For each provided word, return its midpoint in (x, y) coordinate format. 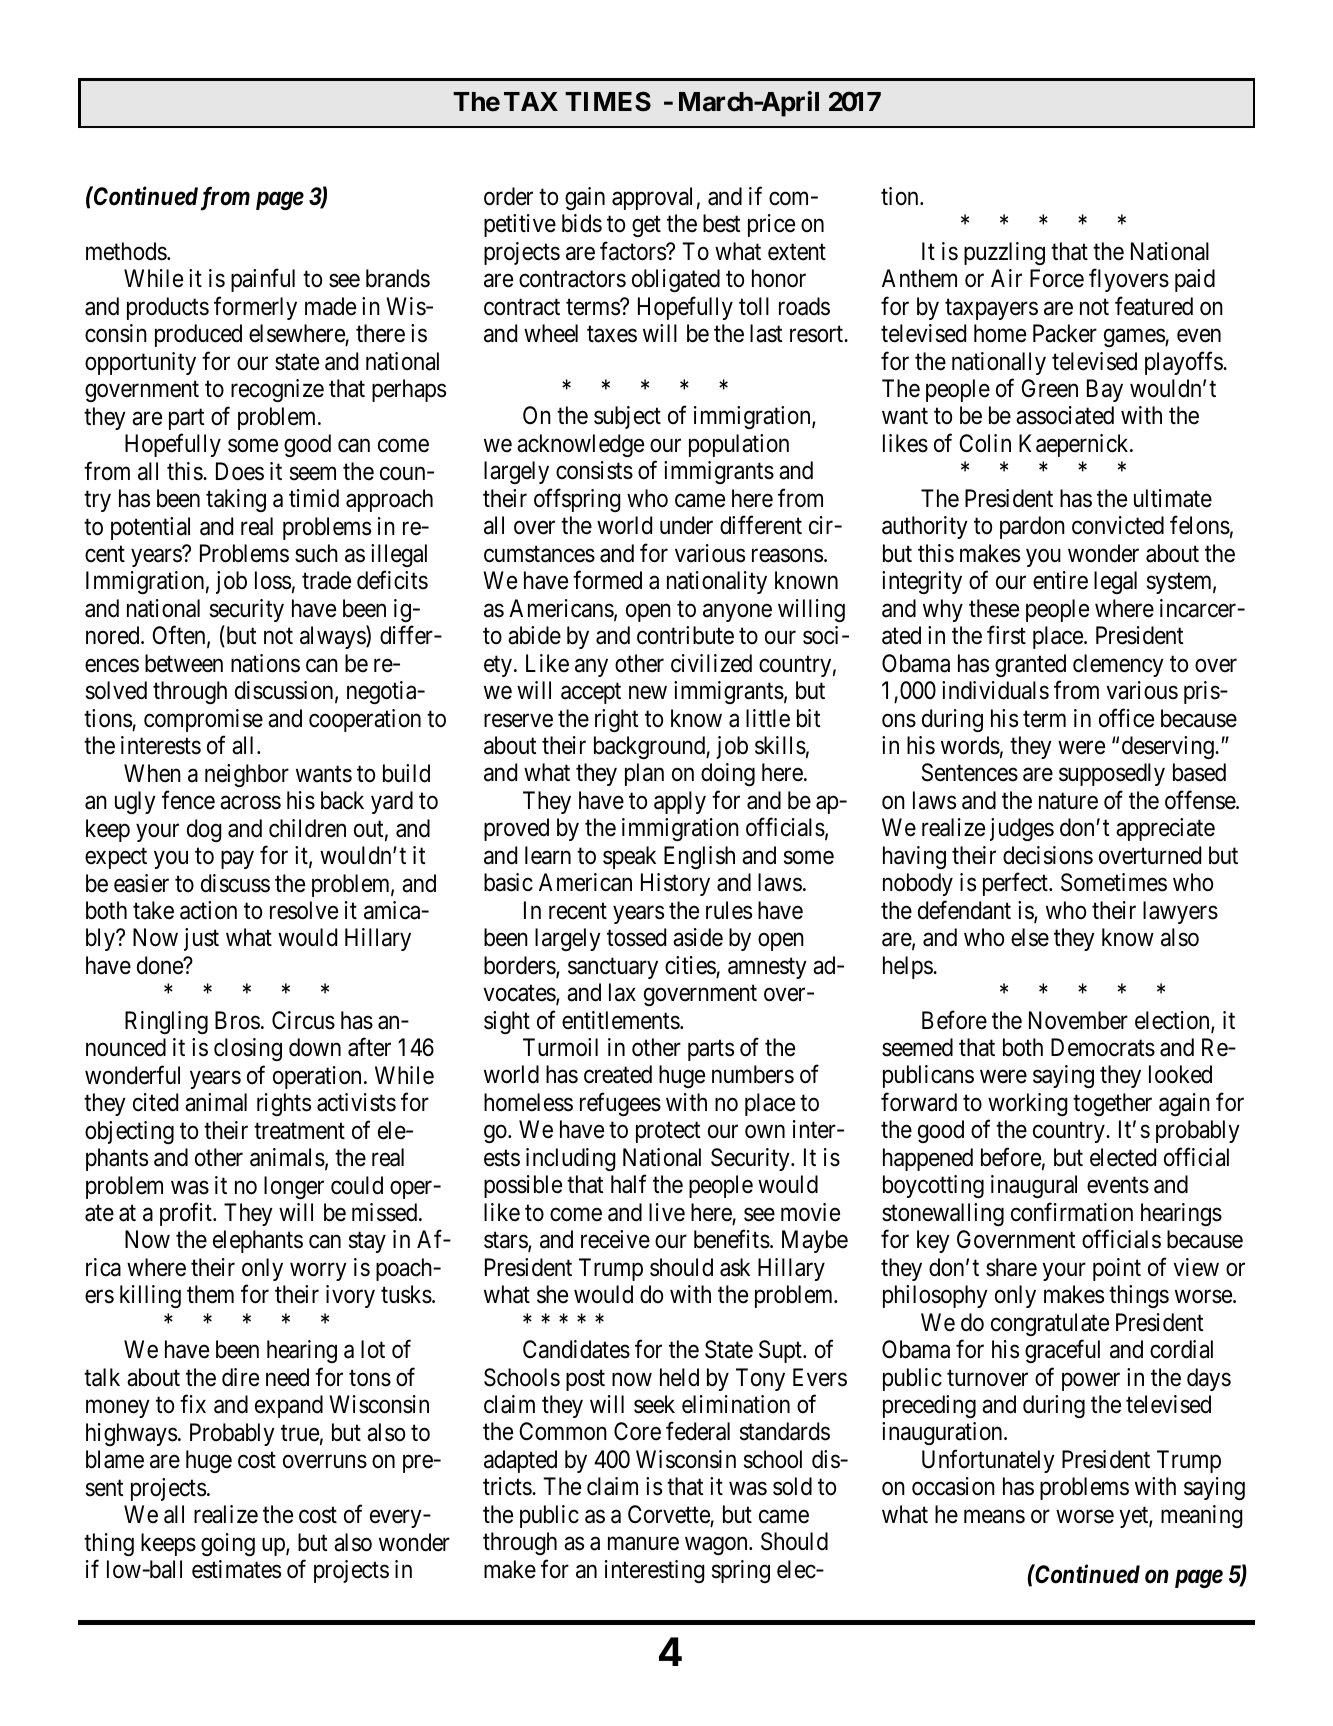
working (1028, 1104)
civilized (711, 663)
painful (263, 280)
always (333, 637)
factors (633, 251)
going (228, 1544)
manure (643, 1544)
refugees (620, 1104)
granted (1030, 665)
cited (155, 1102)
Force (1057, 278)
